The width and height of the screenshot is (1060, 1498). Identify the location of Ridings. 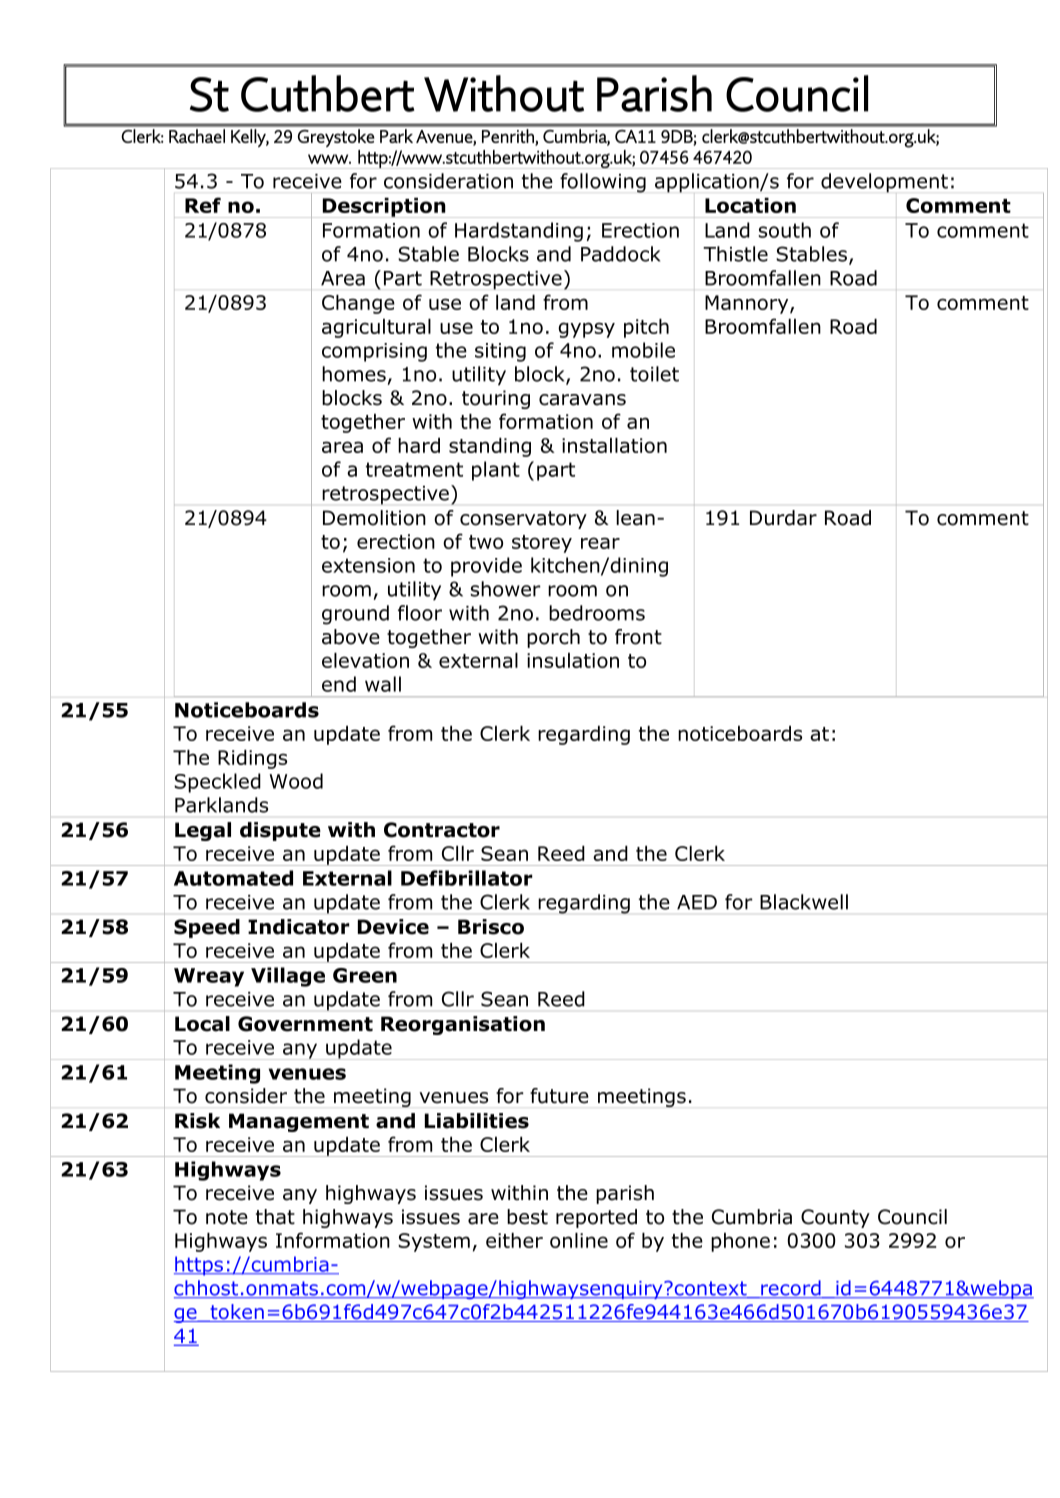
(252, 759).
